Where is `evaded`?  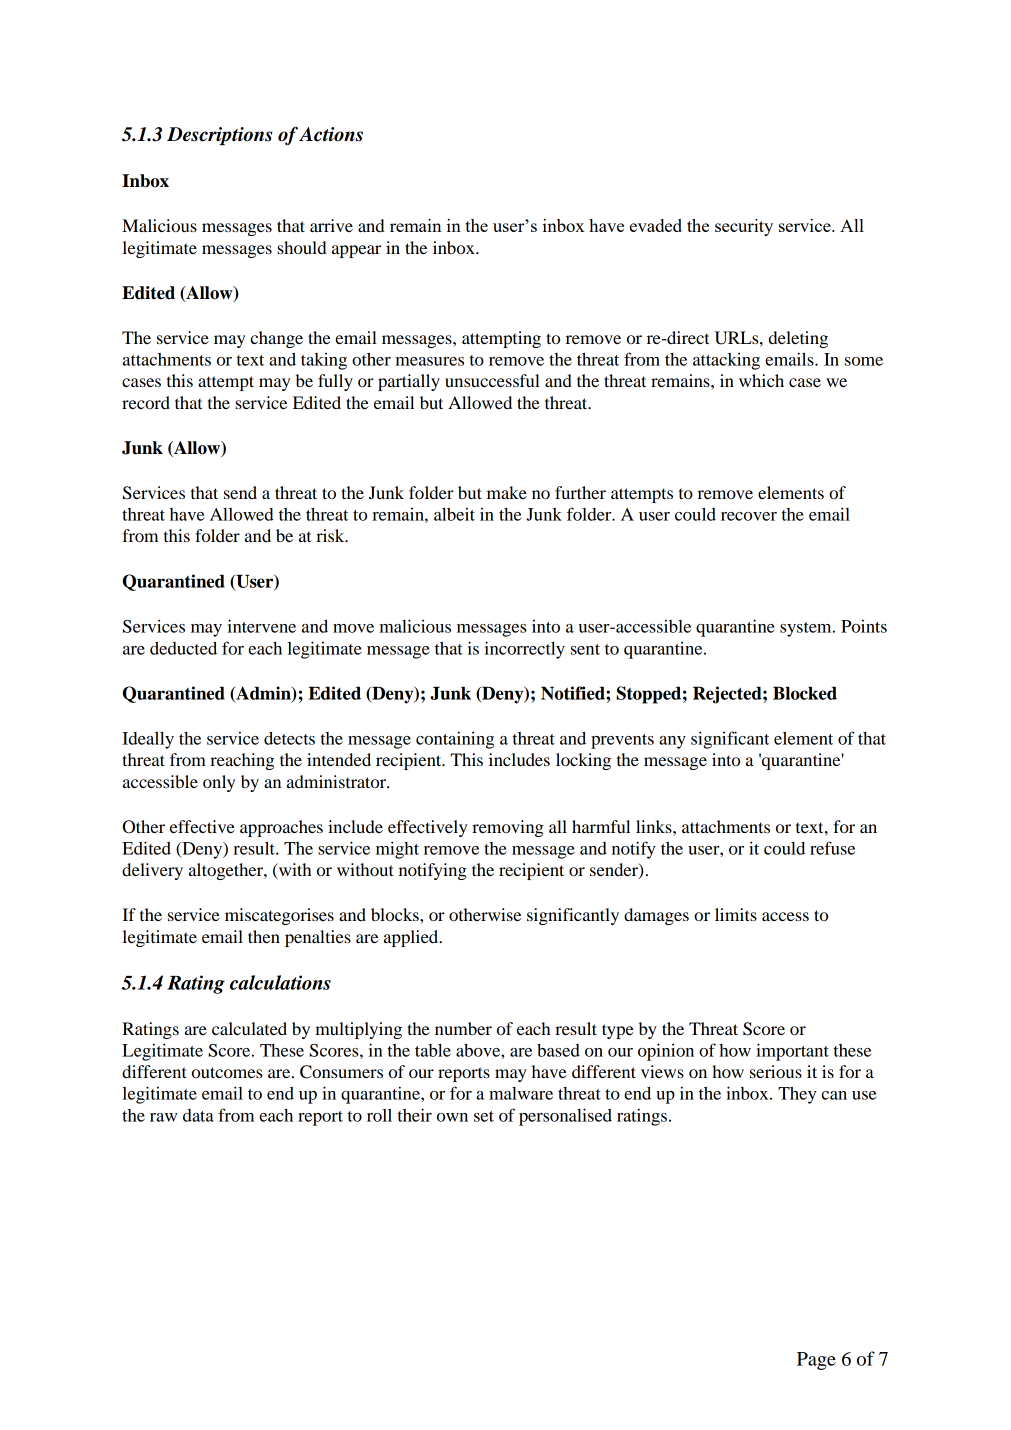
evaded is located at coordinates (656, 225).
